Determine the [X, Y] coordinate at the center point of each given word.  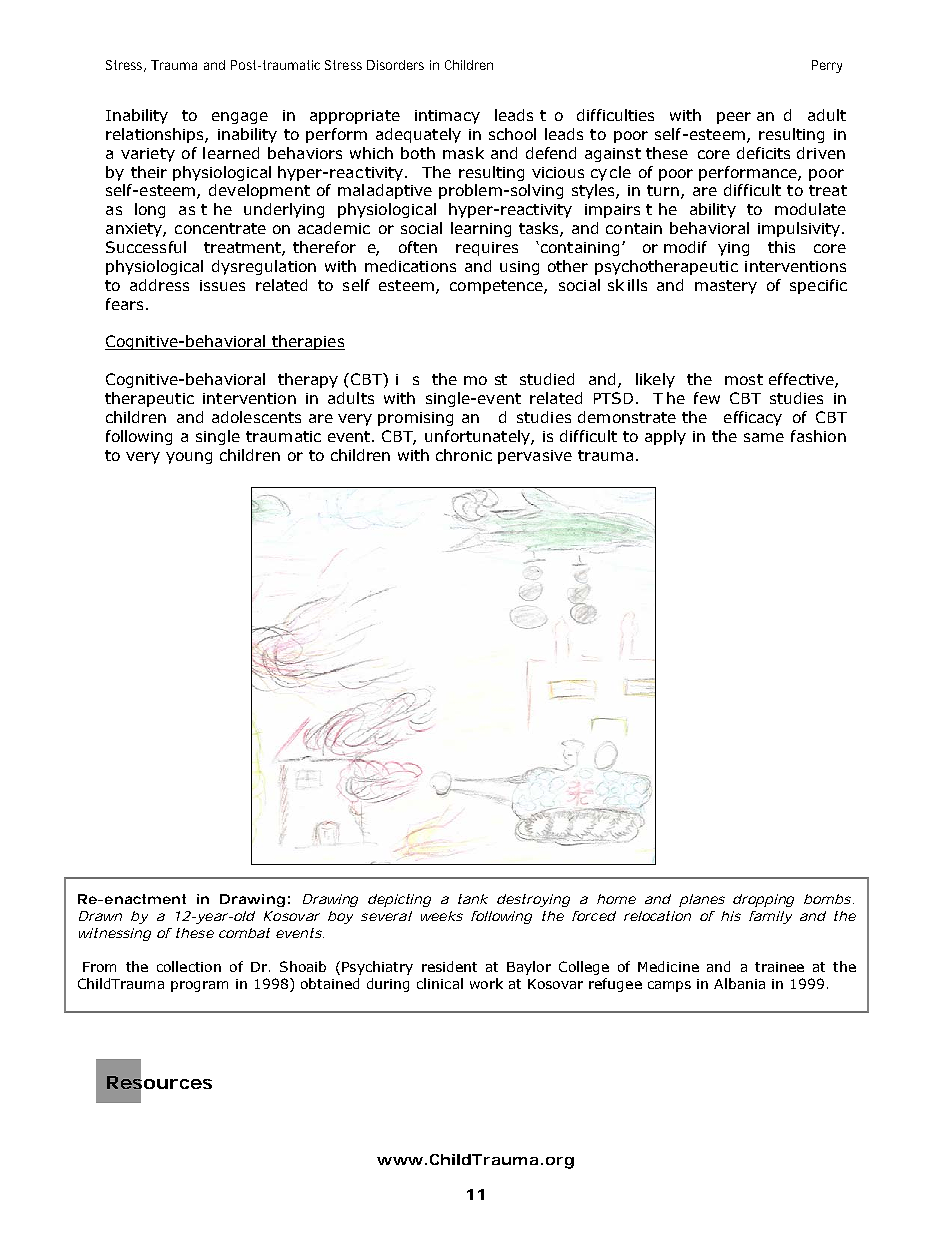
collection [189, 966]
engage [240, 118]
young [189, 458]
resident [449, 966]
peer [734, 118]
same [764, 437]
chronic [464, 455]
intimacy [447, 117]
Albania [739, 983]
